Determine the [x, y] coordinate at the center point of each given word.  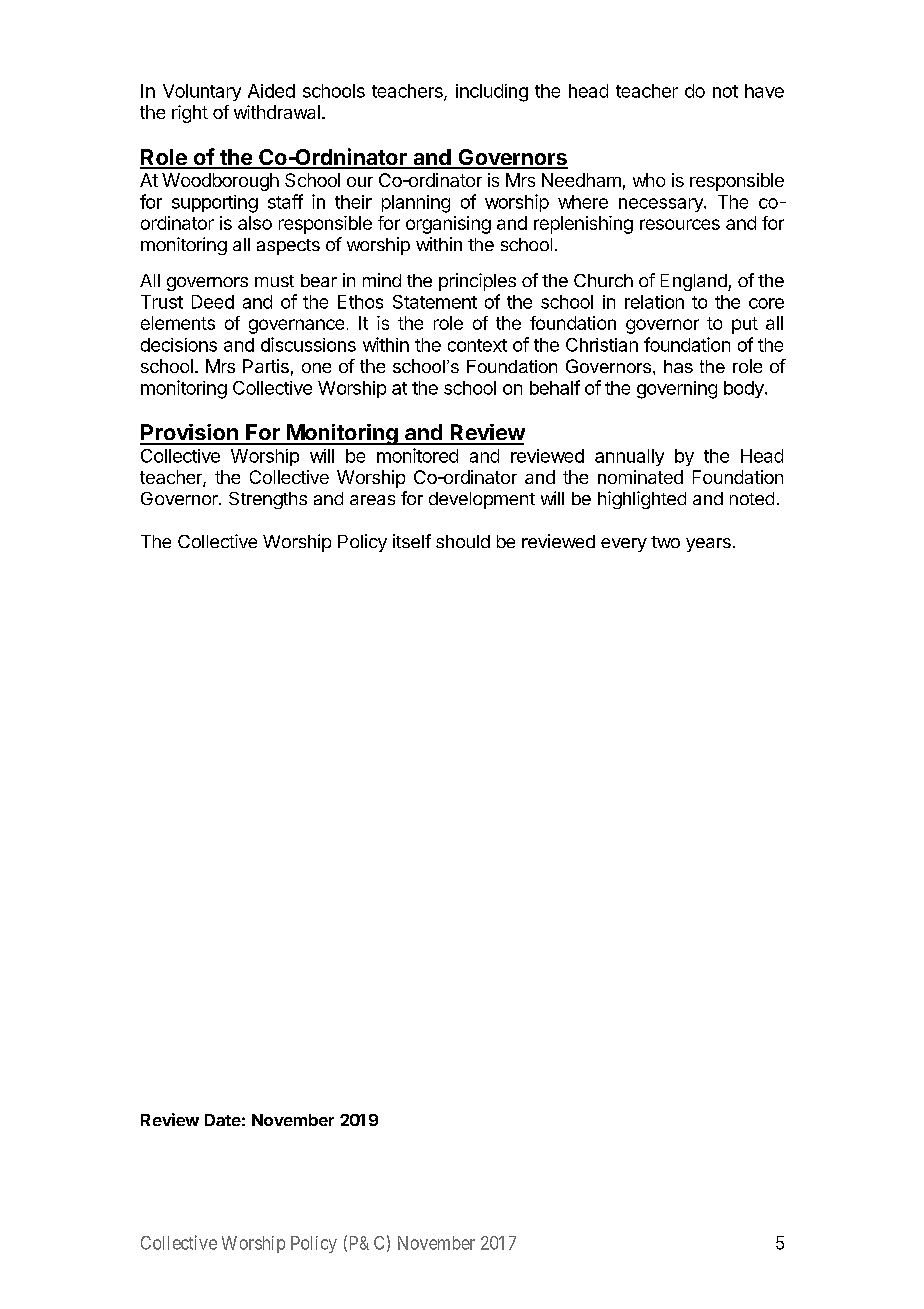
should [463, 541]
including [492, 93]
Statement [435, 302]
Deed [213, 302]
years [708, 545]
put [745, 325]
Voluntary [202, 92]
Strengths [268, 500]
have [764, 91]
